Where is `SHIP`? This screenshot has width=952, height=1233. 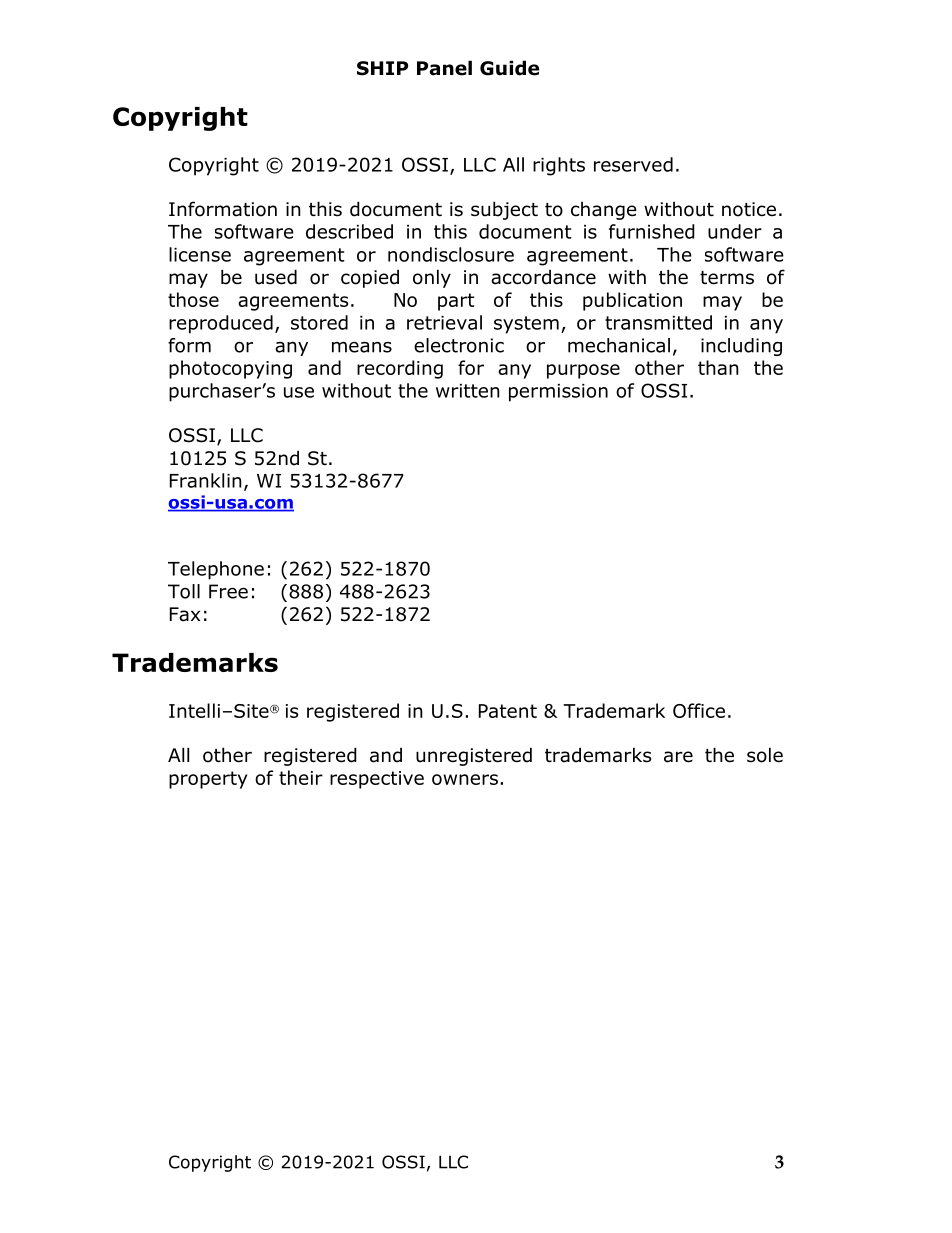
SHIP is located at coordinates (382, 68).
